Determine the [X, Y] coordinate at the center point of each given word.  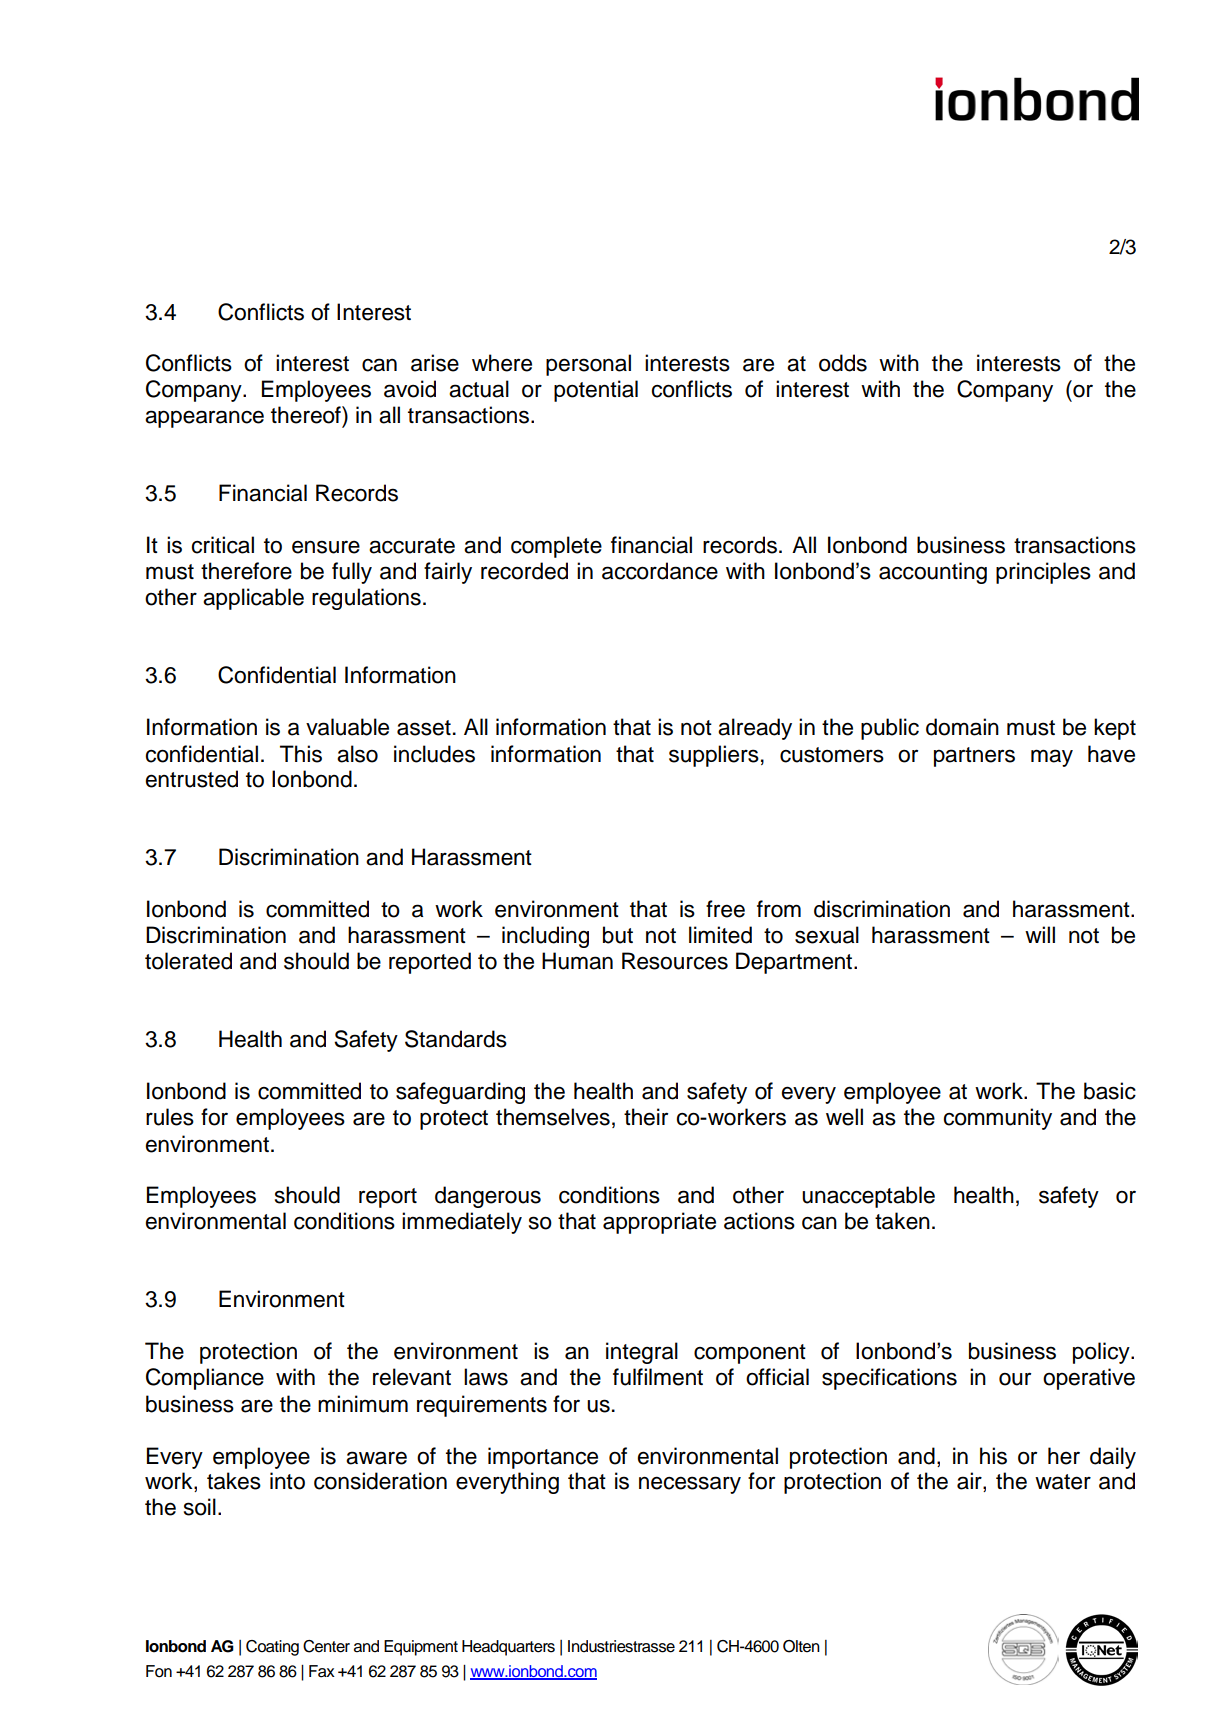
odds [843, 363]
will [1040, 934]
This [301, 754]
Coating [272, 1648]
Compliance [205, 1379]
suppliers [714, 756]
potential [596, 391]
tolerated [188, 961]
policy [1102, 1353]
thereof [307, 415]
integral [642, 1353]
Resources [675, 961]
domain [962, 727]
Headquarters [508, 1648]
